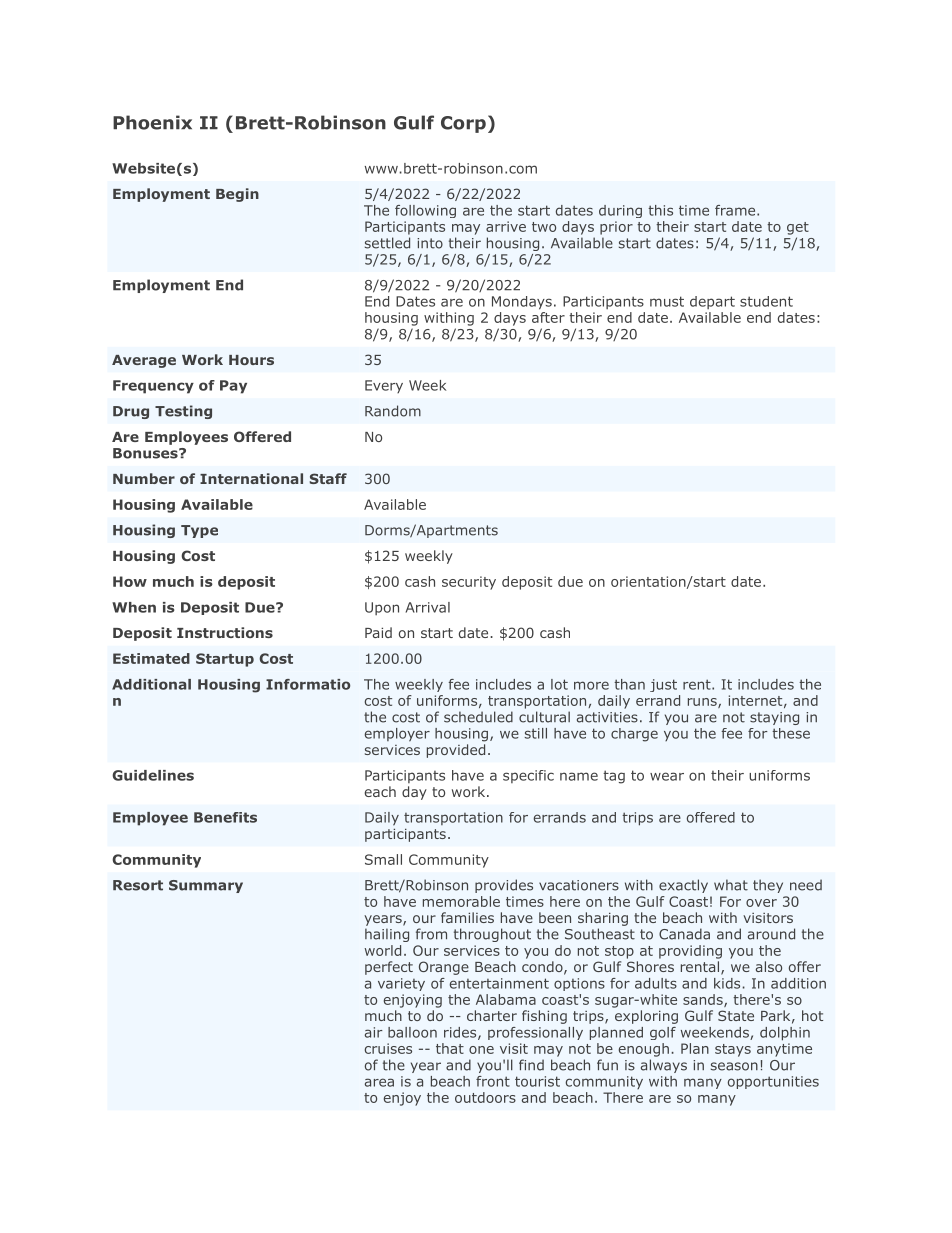 This screenshot has height=1233, width=952. Describe the element at coordinates (469, 583) in the screenshot. I see `security` at that location.
